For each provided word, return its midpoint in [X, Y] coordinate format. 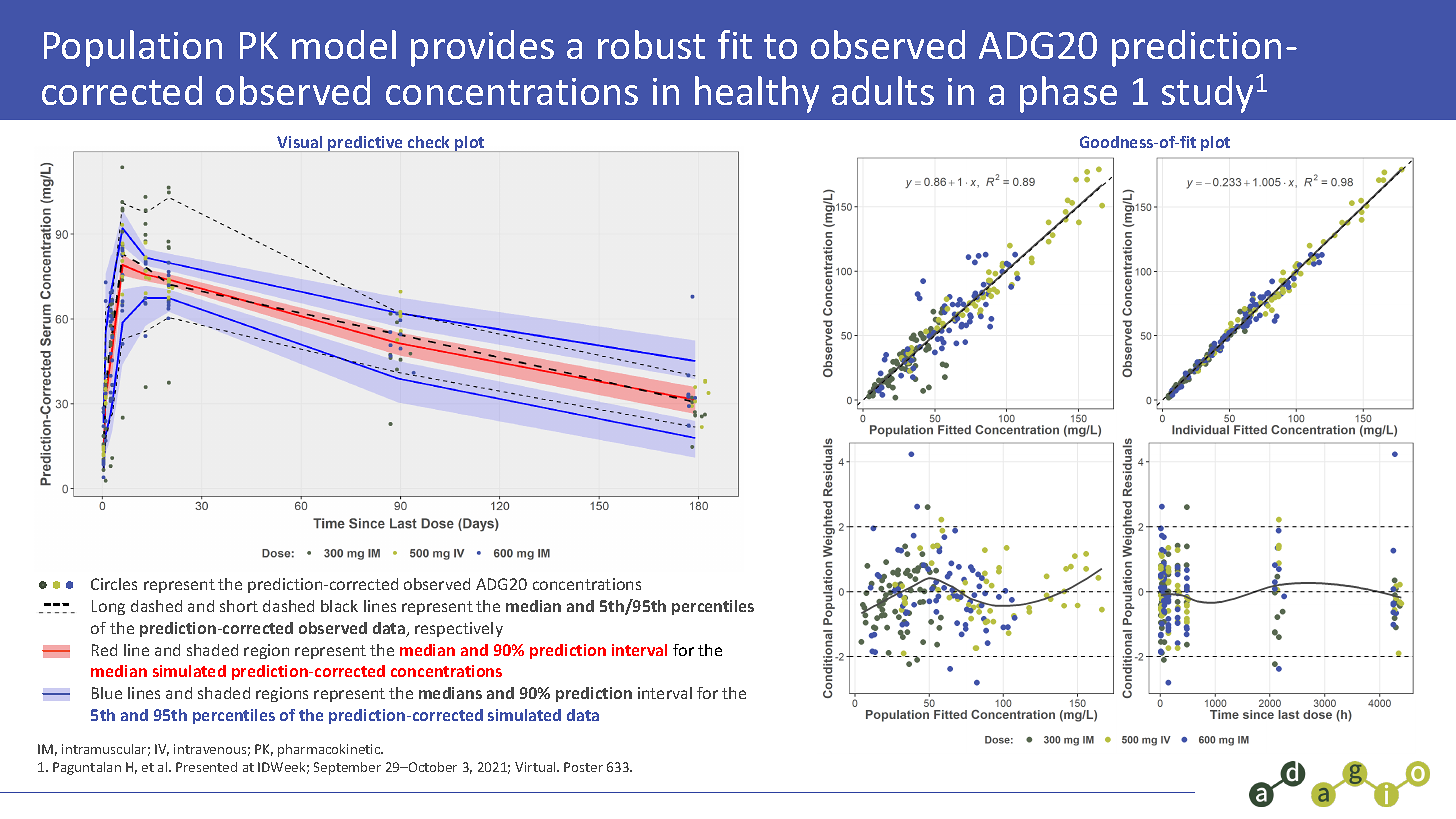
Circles [114, 584]
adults [883, 90]
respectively [459, 629]
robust [651, 44]
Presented [206, 767]
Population [133, 48]
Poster [583, 767]
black [339, 606]
